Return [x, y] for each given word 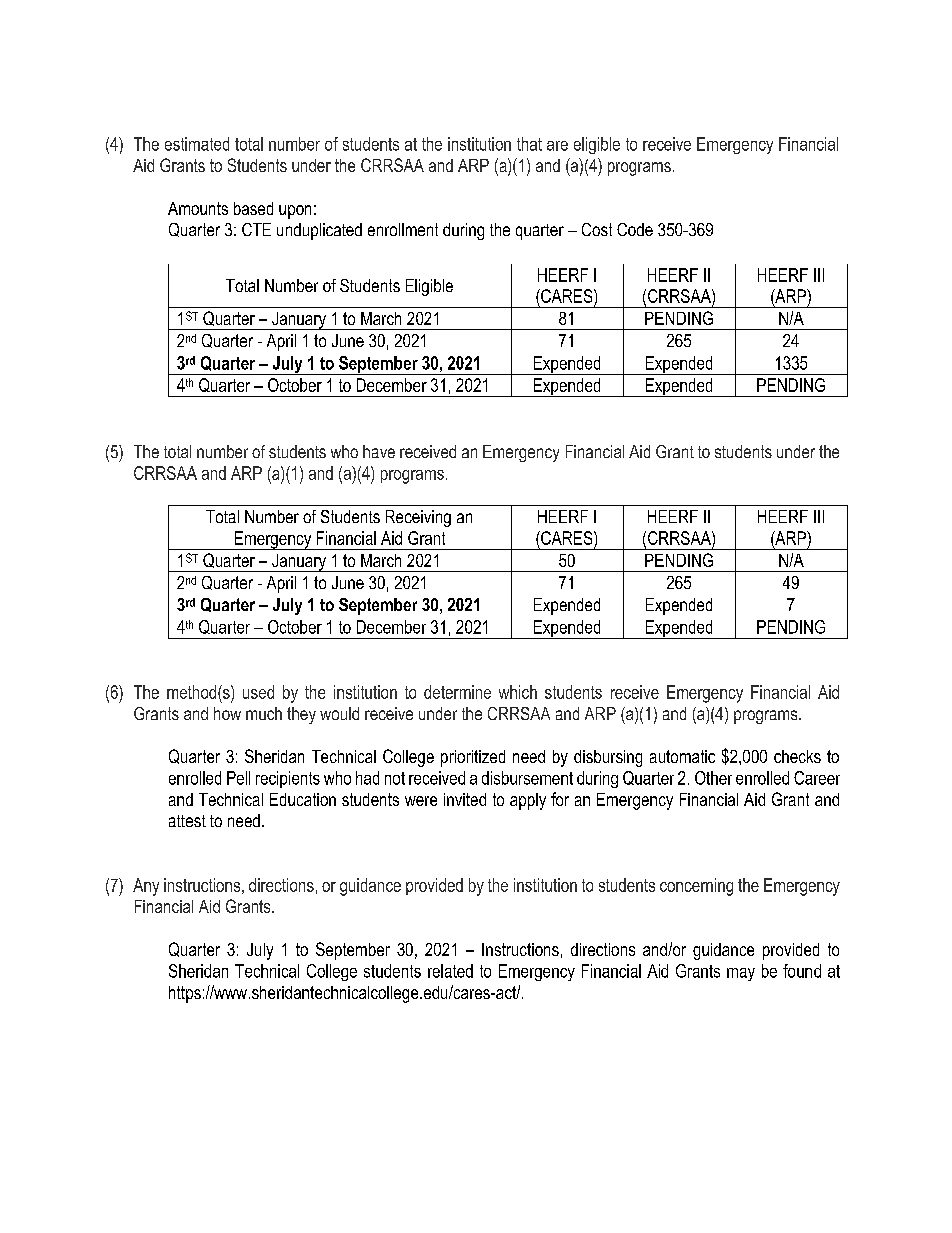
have [379, 451]
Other [713, 778]
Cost [597, 229]
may [741, 974]
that [529, 144]
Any [146, 887]
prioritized [473, 758]
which [518, 692]
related [450, 971]
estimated [197, 144]
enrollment [403, 229]
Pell [238, 778]
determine [457, 692]
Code [635, 229]
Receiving [418, 518]
